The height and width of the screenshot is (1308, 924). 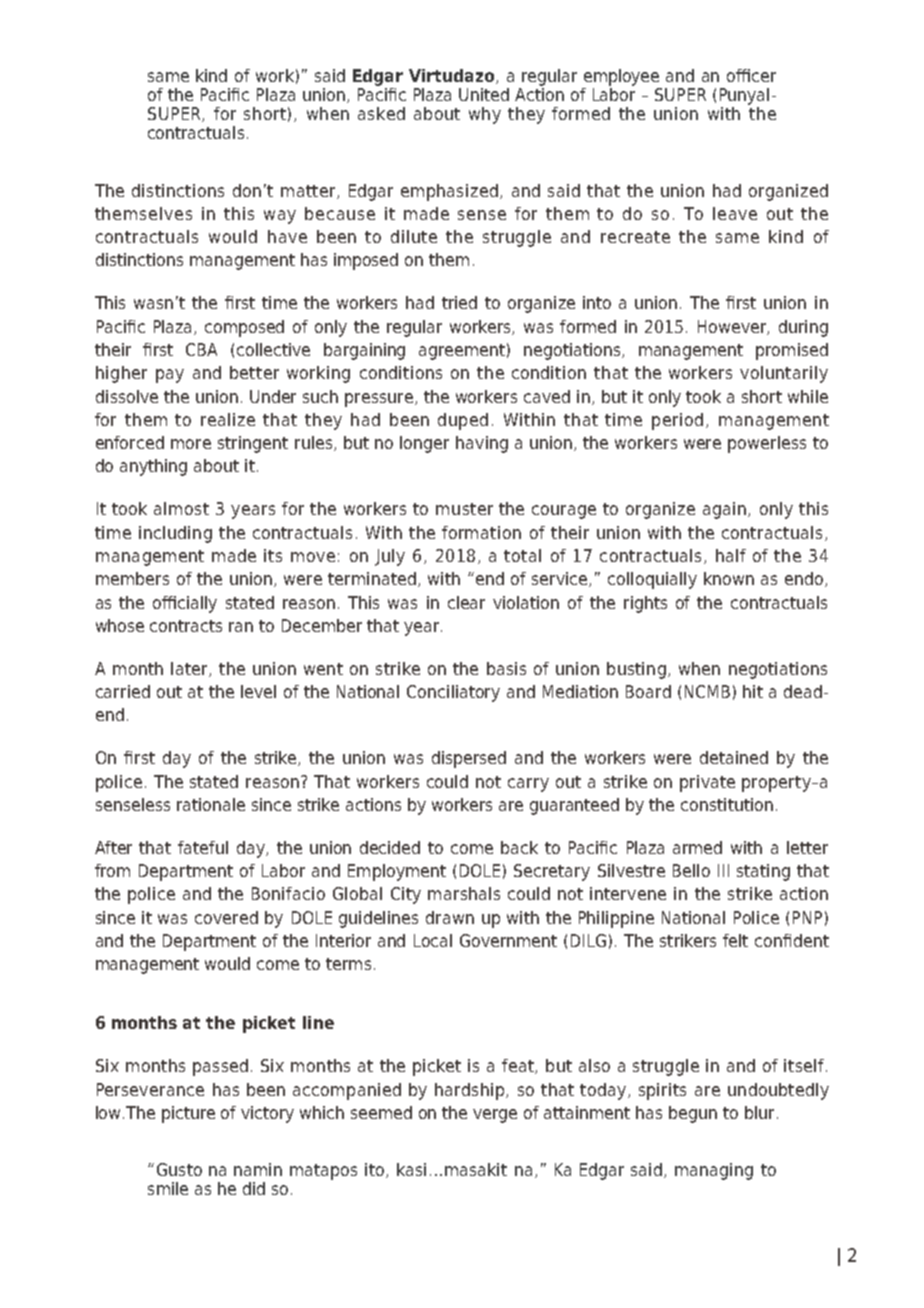 What do you see at coordinates (179, 1169) in the screenshot?
I see `Gusto` at bounding box center [179, 1169].
